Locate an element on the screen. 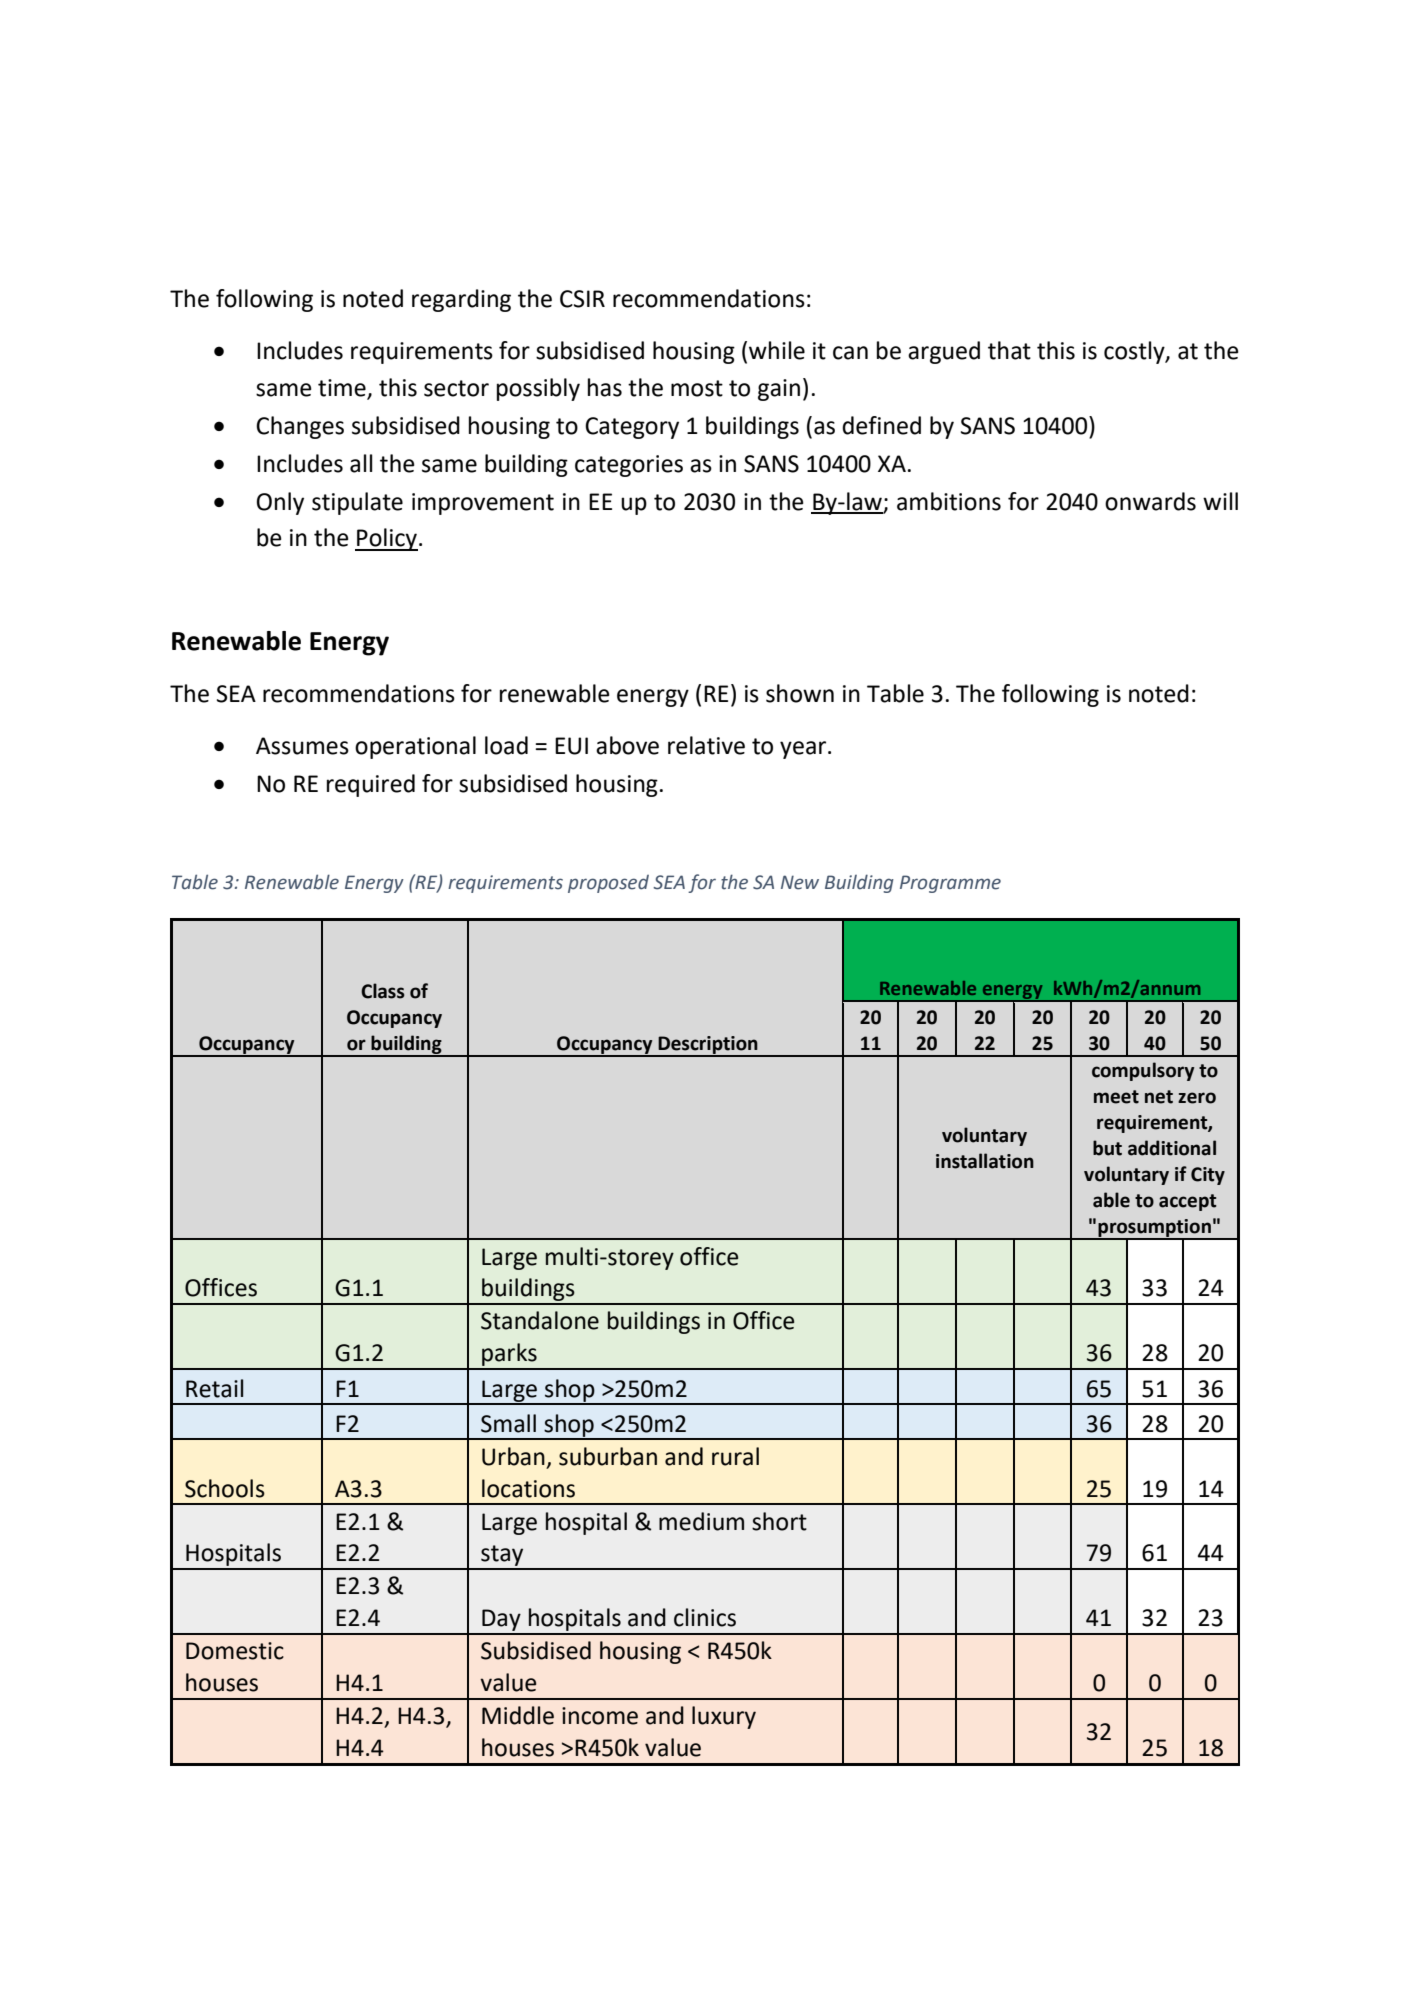 Image resolution: width=1410 pixels, height=1994 pixels. Policy is located at coordinates (386, 539).
